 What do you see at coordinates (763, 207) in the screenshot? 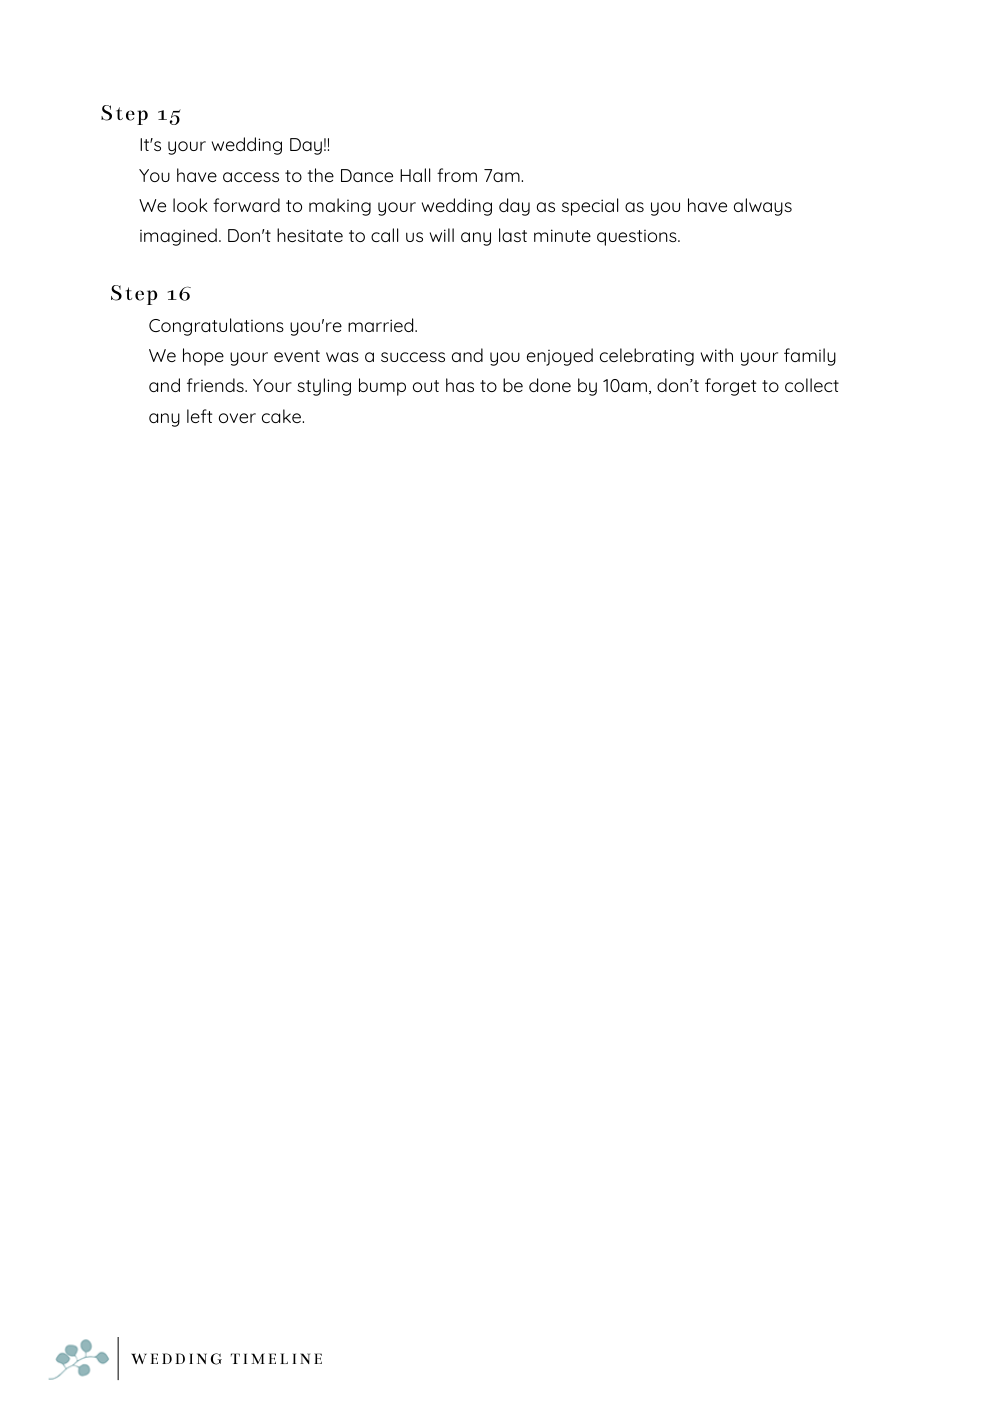
I see `always` at bounding box center [763, 207].
